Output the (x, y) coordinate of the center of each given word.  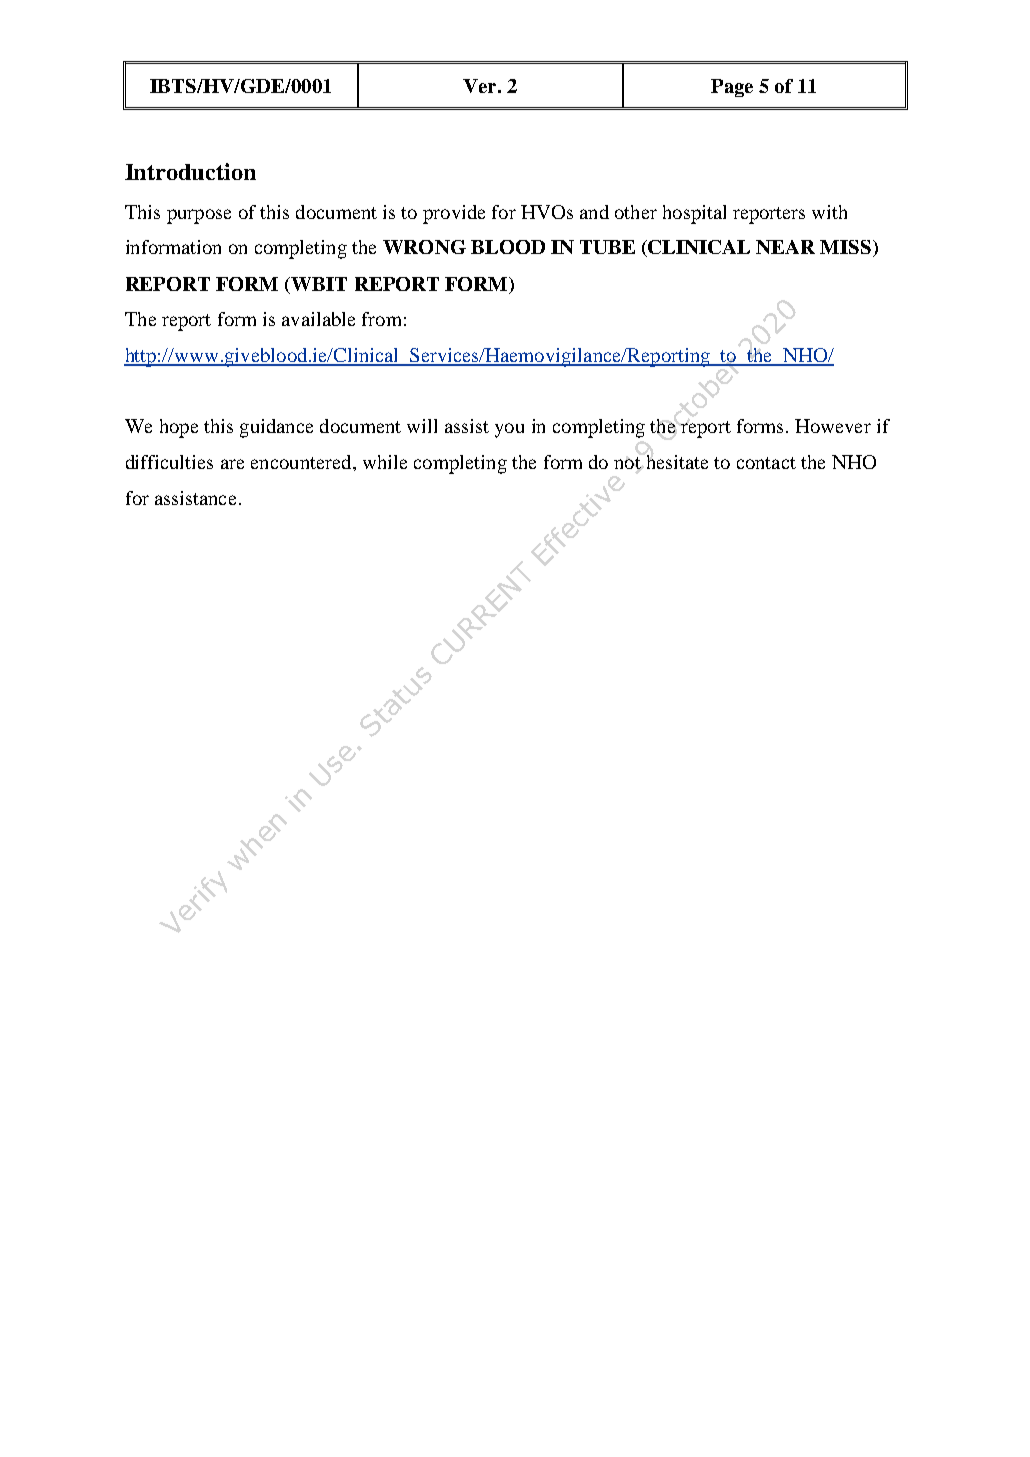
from (381, 319)
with (829, 212)
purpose (199, 216)
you (509, 430)
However (833, 426)
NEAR (785, 247)
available (318, 319)
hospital (694, 214)
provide (454, 214)
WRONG (424, 247)
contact (766, 463)
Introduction (190, 171)
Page (732, 88)
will (422, 426)
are (232, 464)
